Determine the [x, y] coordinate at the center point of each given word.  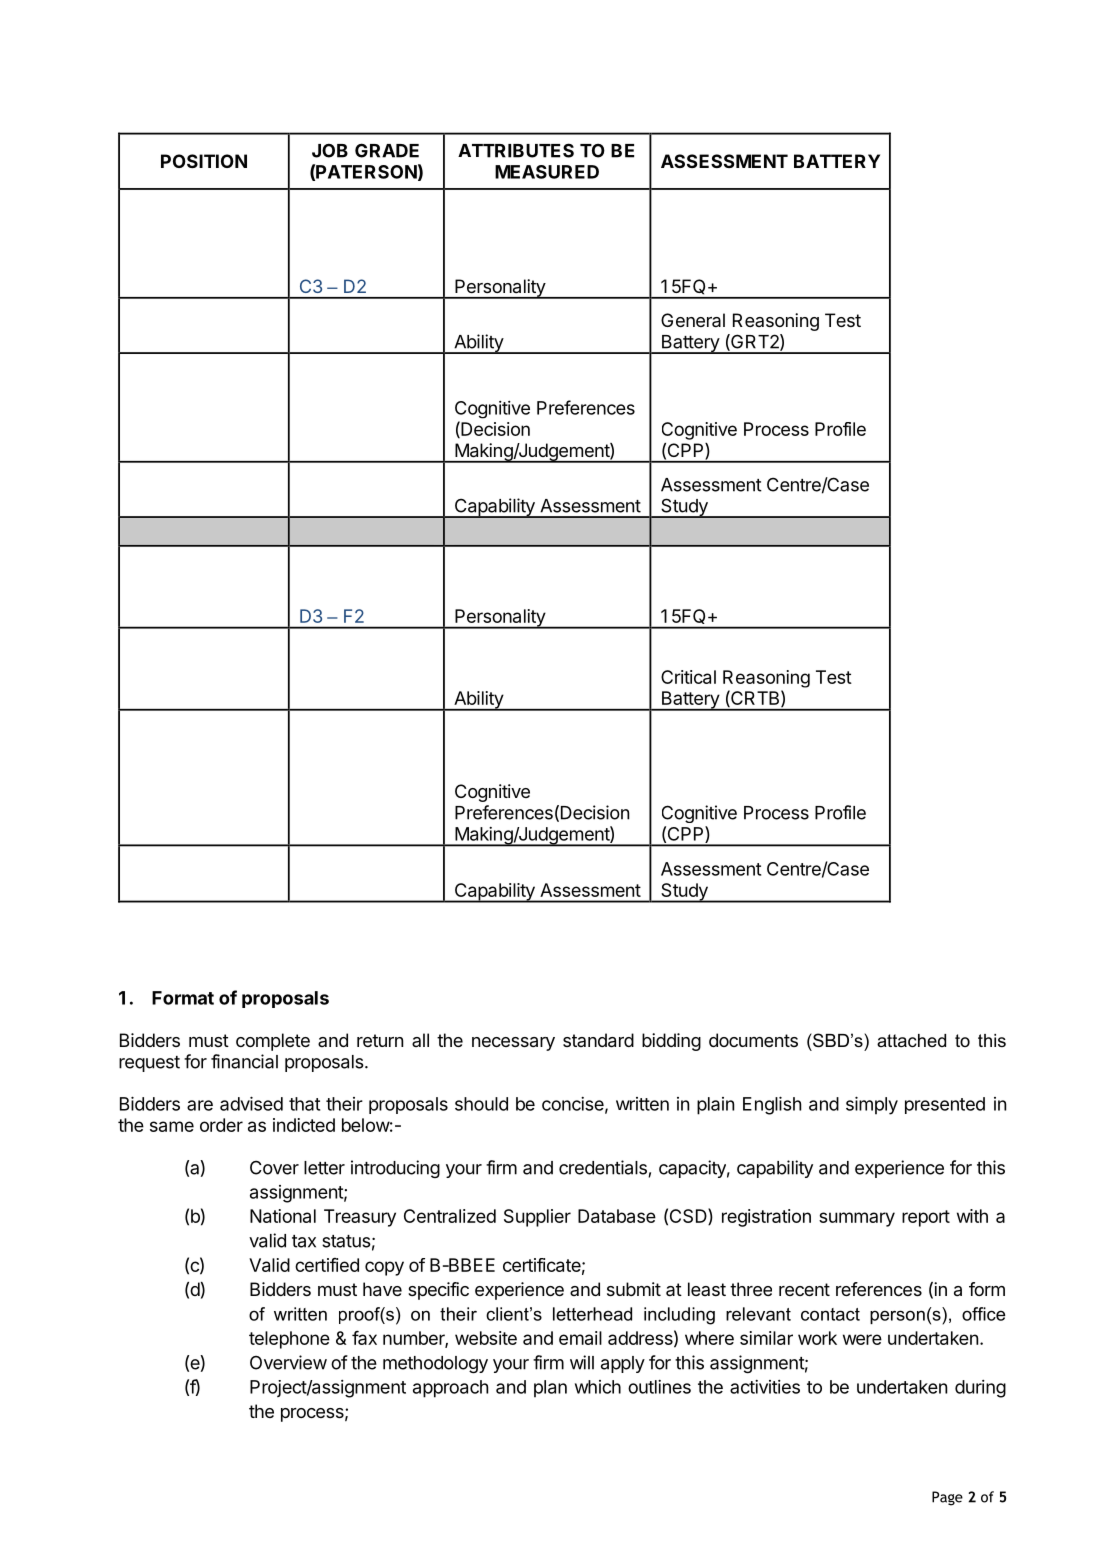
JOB [330, 150]
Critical [688, 677]
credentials [604, 1168]
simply [872, 1105]
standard [598, 1040]
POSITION [204, 161]
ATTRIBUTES [516, 150]
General [693, 320]
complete [273, 1042]
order [221, 1125]
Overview [288, 1362]
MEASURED [547, 172]
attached [911, 1040]
